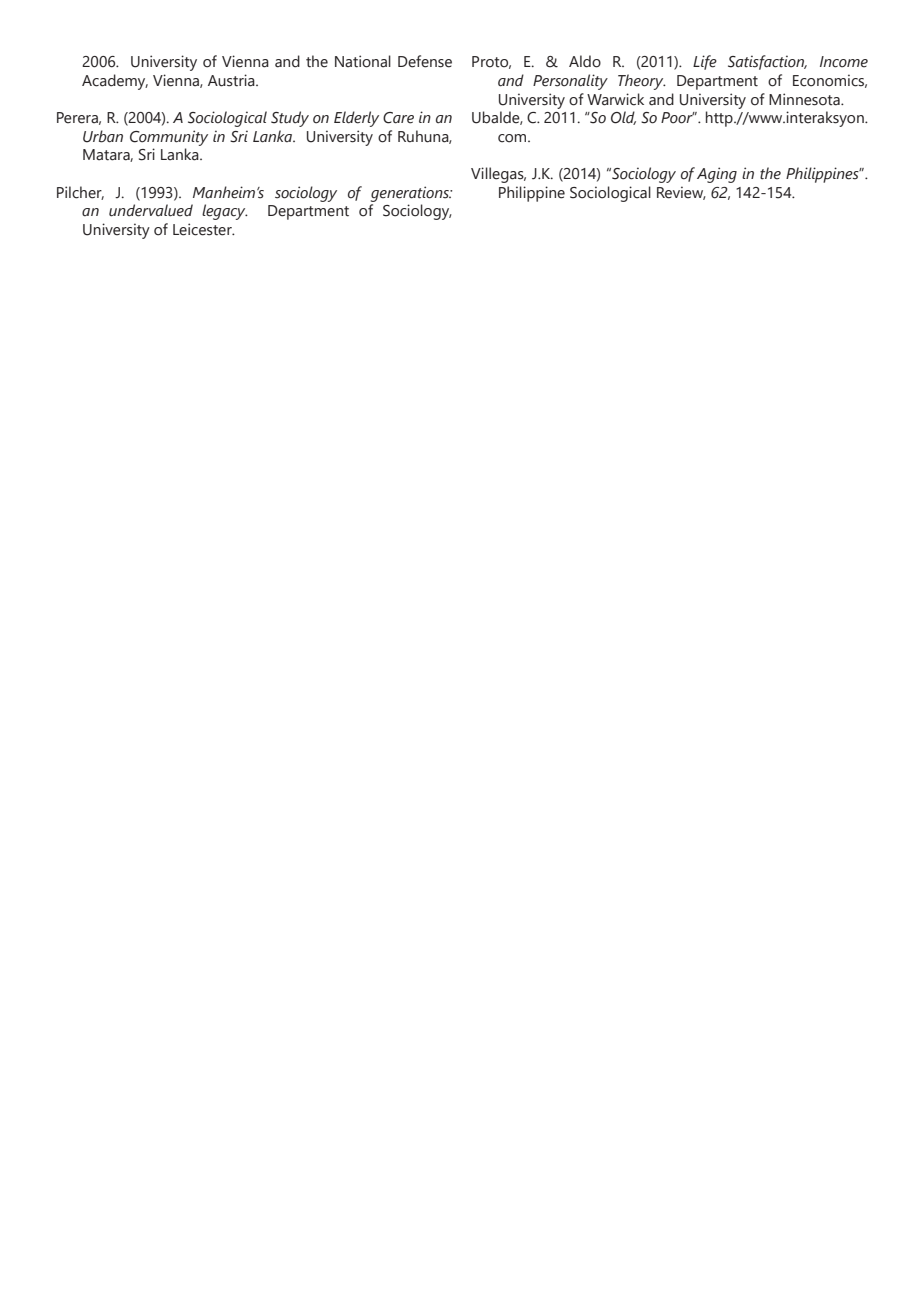 This screenshot has height=1308, width=924. What do you see at coordinates (203, 229) in the screenshot?
I see `Leicester` at bounding box center [203, 229].
